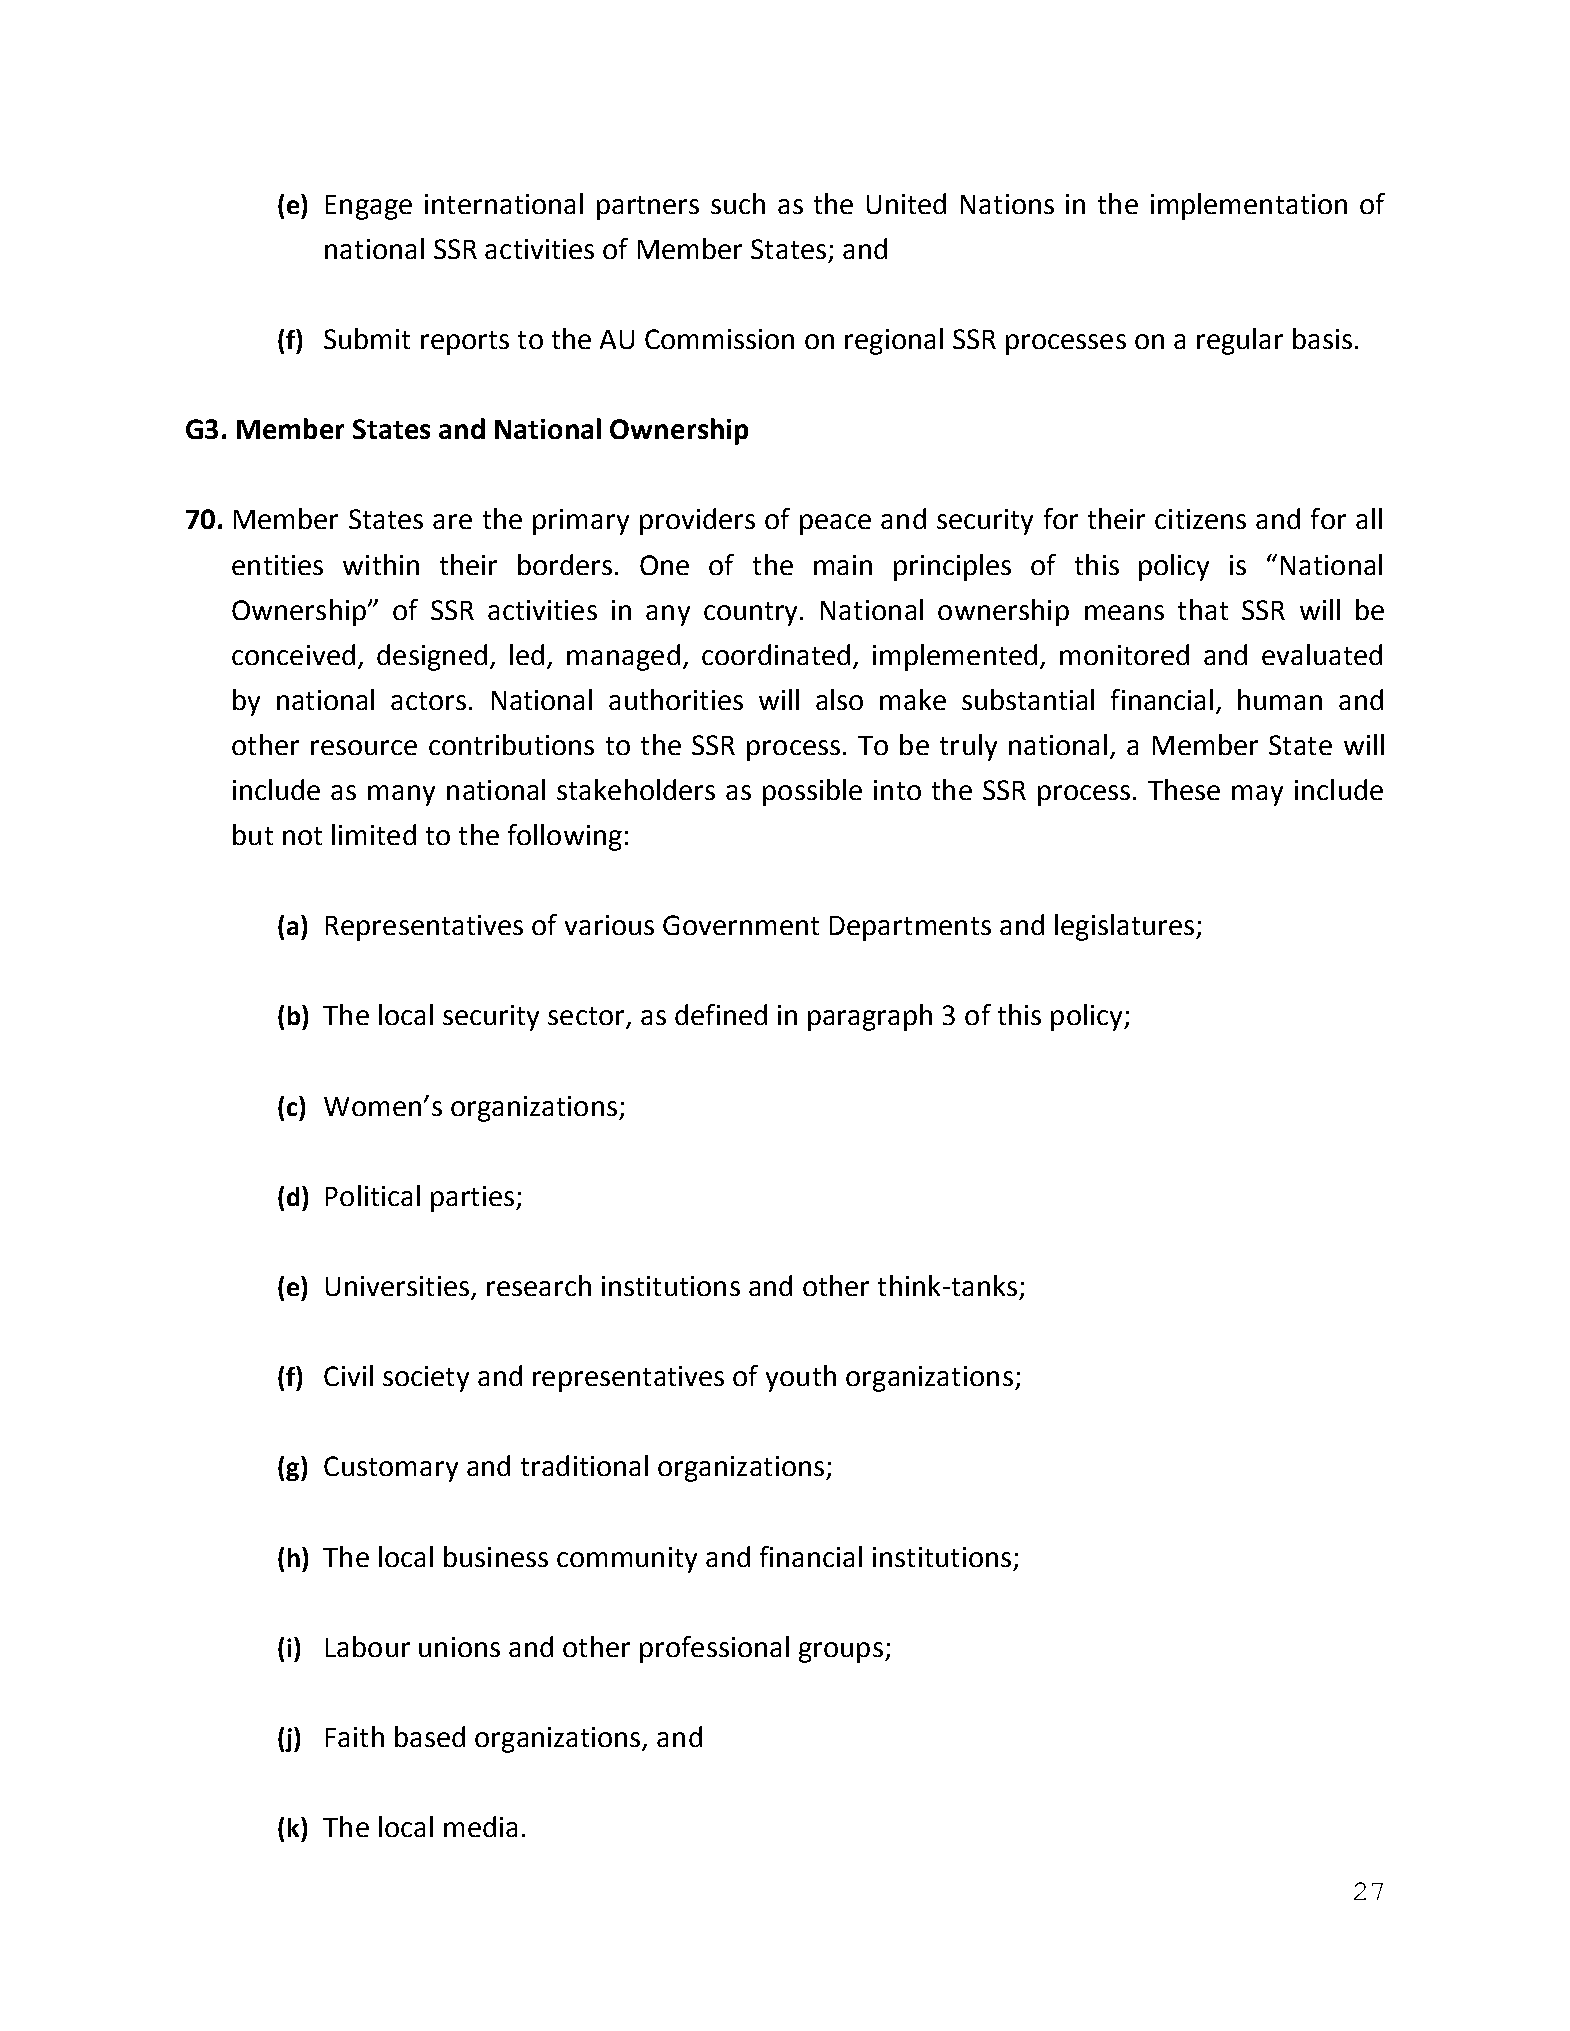  Describe the element at coordinates (841, 1652) in the screenshot. I see `groups` at that location.
